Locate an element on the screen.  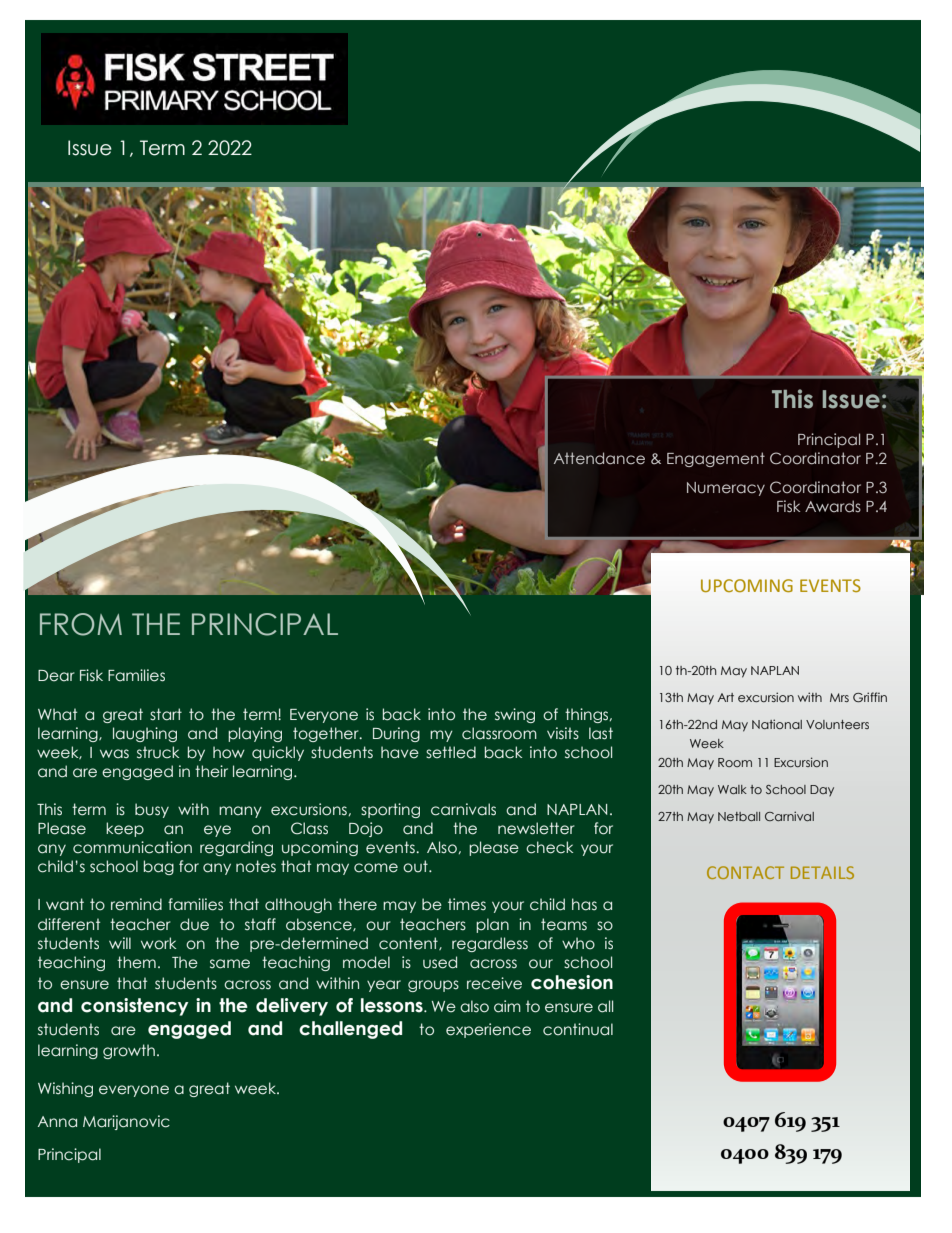
Numeracy is located at coordinates (726, 489).
